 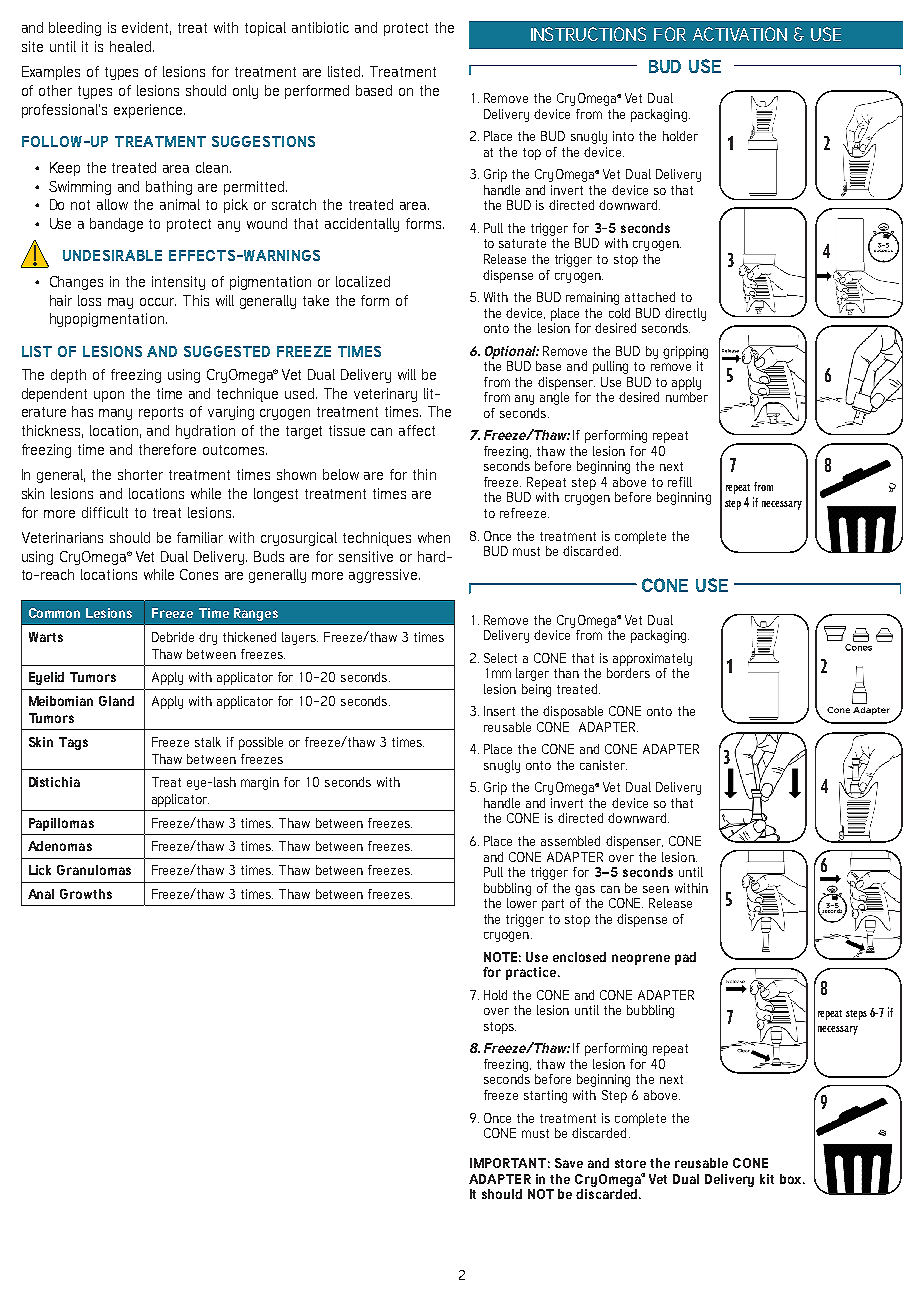 I want to click on directly, so click(x=685, y=314).
